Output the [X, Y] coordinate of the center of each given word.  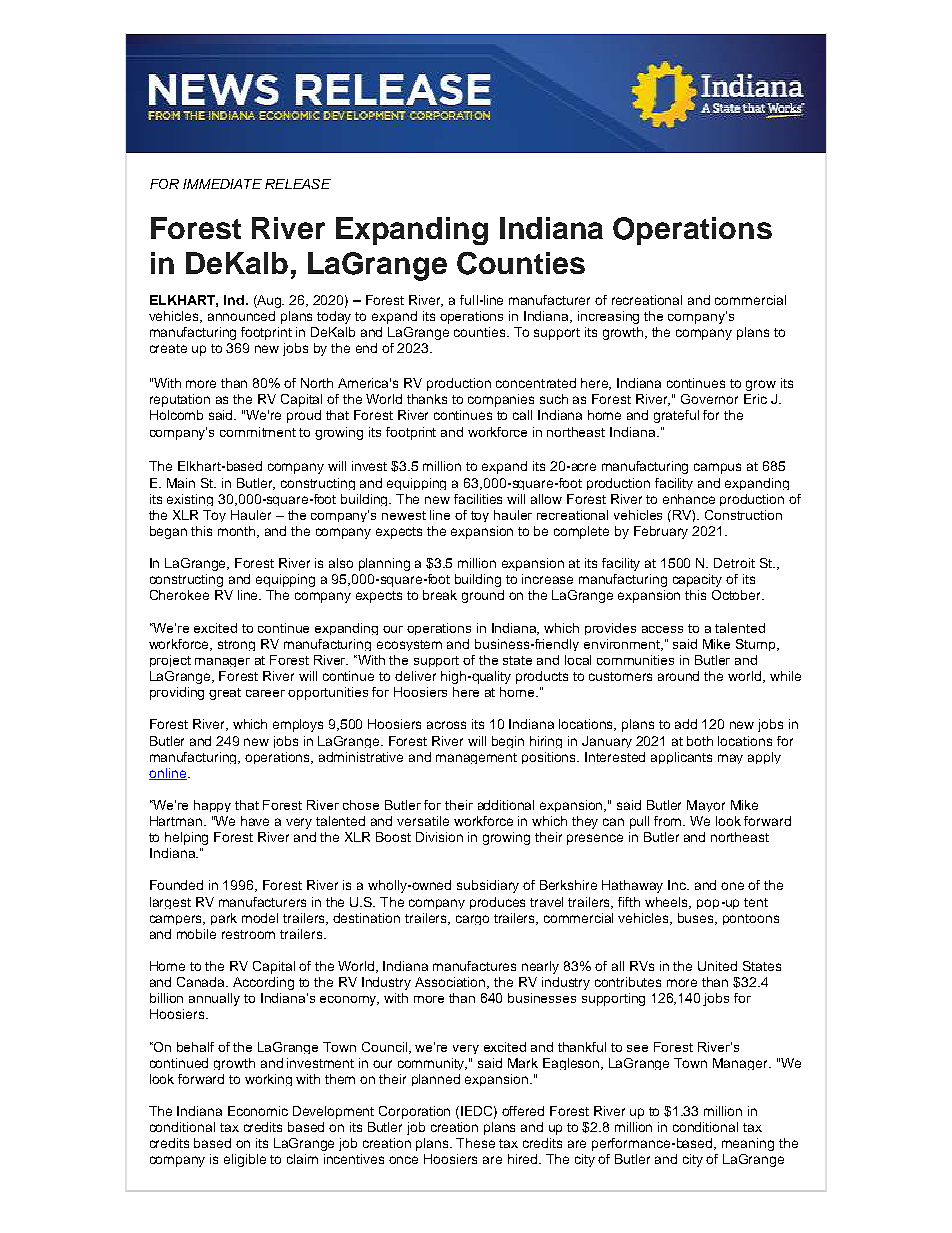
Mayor [706, 806]
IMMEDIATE [222, 184]
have [255, 821]
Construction [743, 515]
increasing [608, 317]
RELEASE [298, 184]
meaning [748, 1144]
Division [439, 837]
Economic [258, 1111]
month [238, 532]
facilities [478, 499]
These [475, 1143]
